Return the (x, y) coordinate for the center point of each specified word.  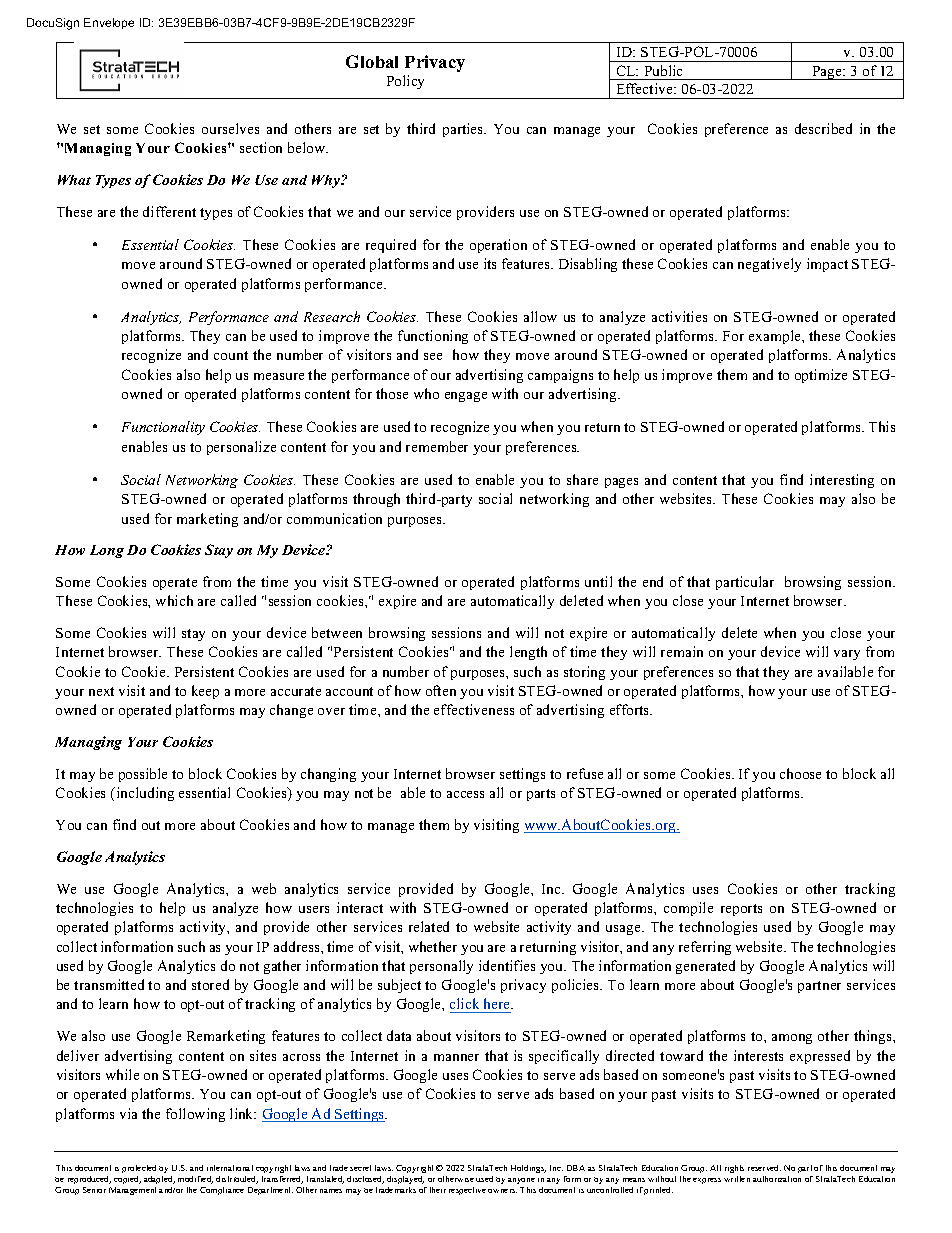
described (823, 128)
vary (847, 655)
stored (210, 984)
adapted (159, 1180)
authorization (777, 1179)
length (528, 653)
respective (467, 1191)
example (776, 337)
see (433, 356)
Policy (405, 82)
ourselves (230, 128)
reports (741, 910)
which (174, 600)
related (429, 926)
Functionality (163, 428)
